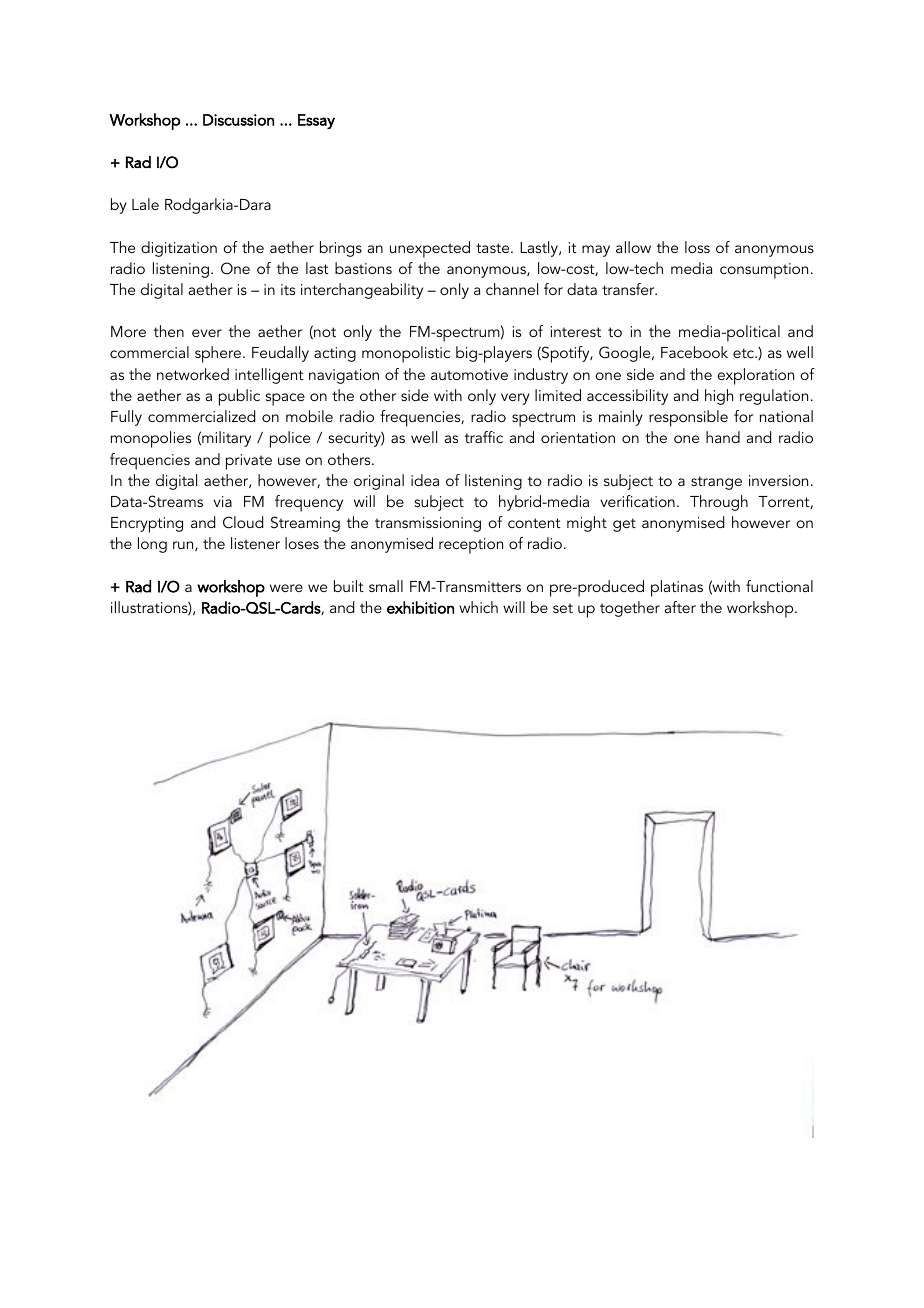  Describe the element at coordinates (238, 120) in the screenshot. I see `Discussion` at that location.
